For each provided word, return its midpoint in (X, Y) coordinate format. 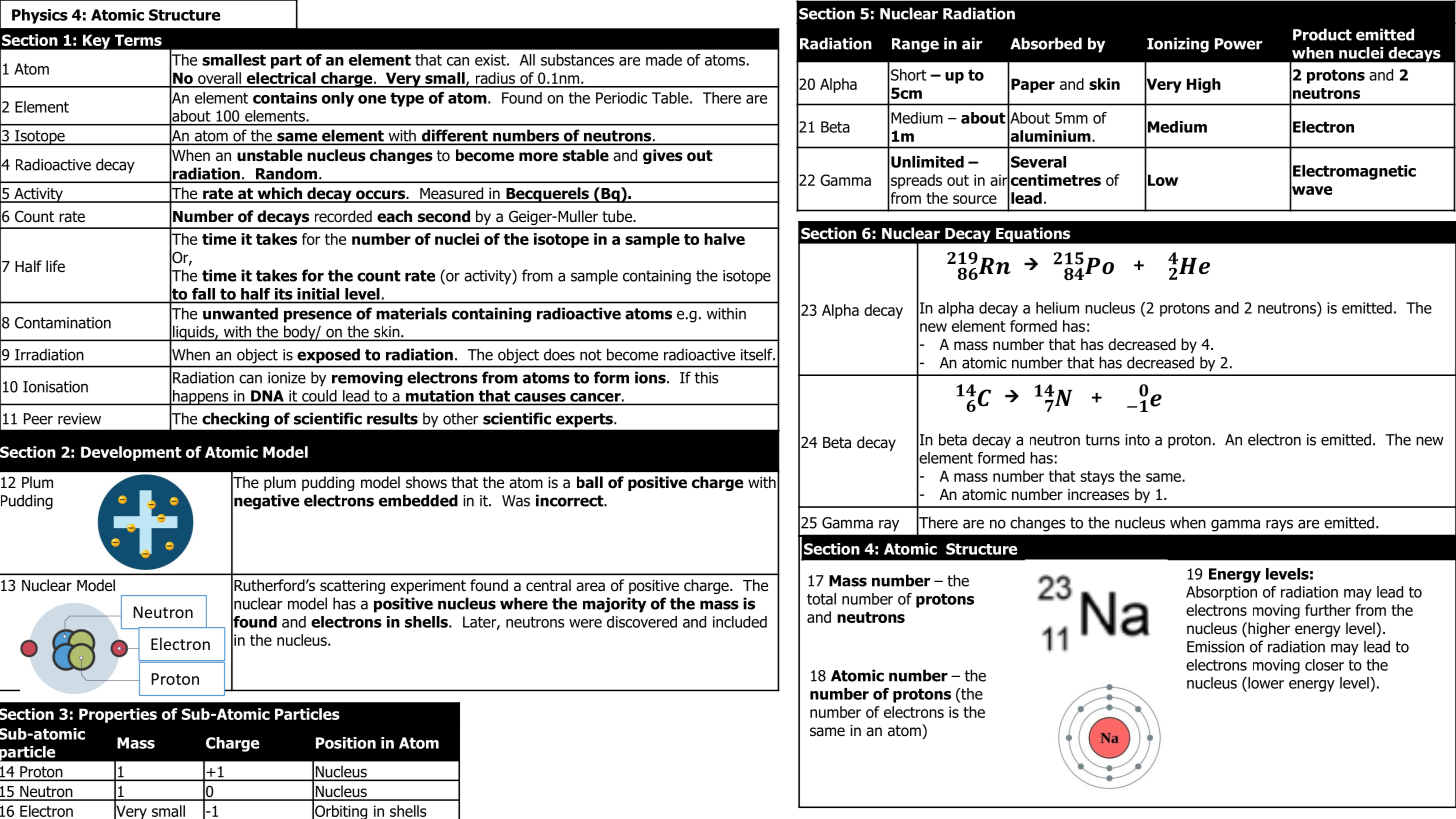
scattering (352, 587)
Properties (118, 715)
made (664, 60)
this (707, 377)
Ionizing (1178, 45)
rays (1279, 525)
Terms (138, 40)
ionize (287, 378)
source (975, 199)
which (279, 194)
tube (618, 216)
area (590, 587)
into (1137, 440)
